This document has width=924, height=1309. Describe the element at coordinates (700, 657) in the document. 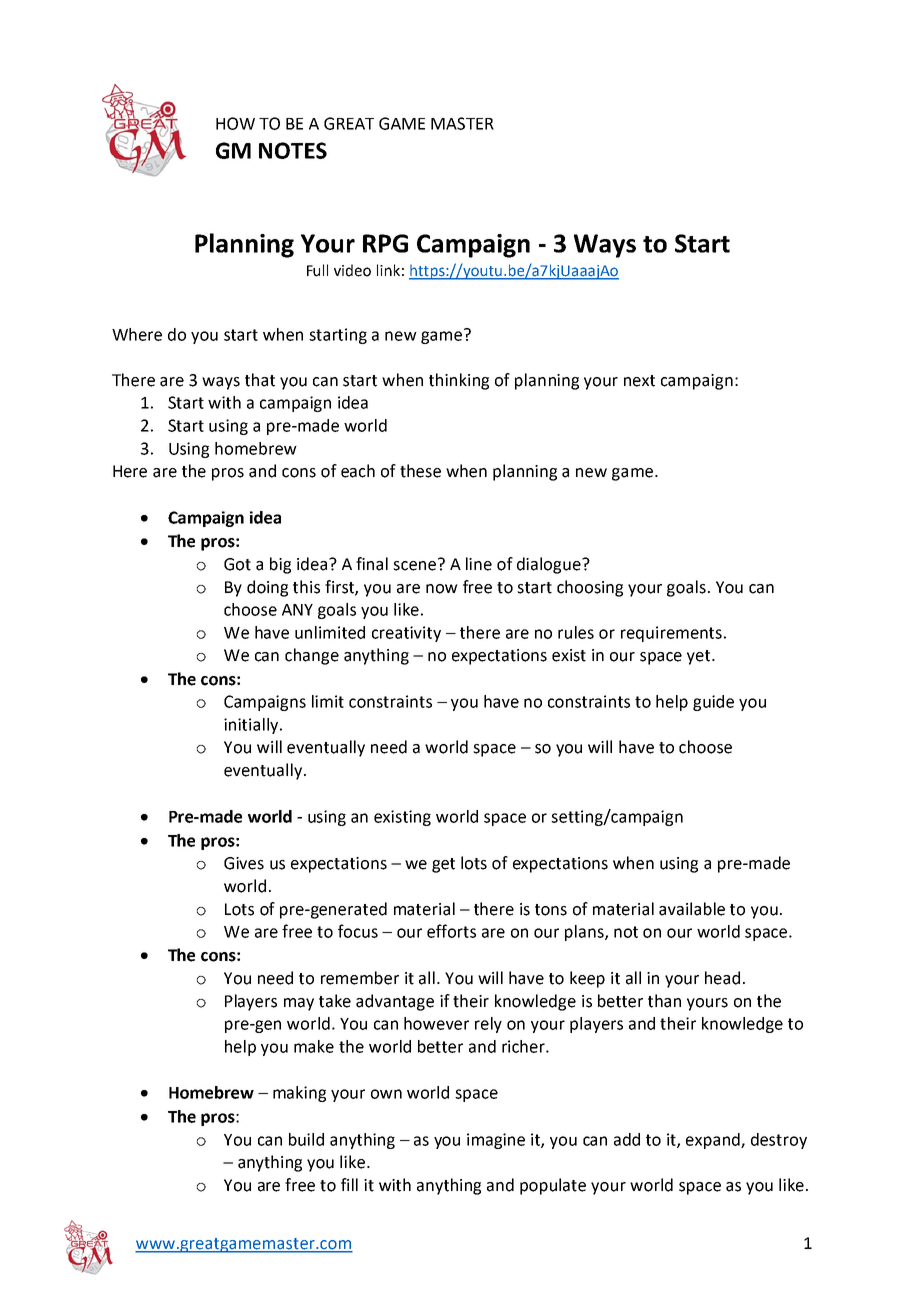

I see `yet` at that location.
